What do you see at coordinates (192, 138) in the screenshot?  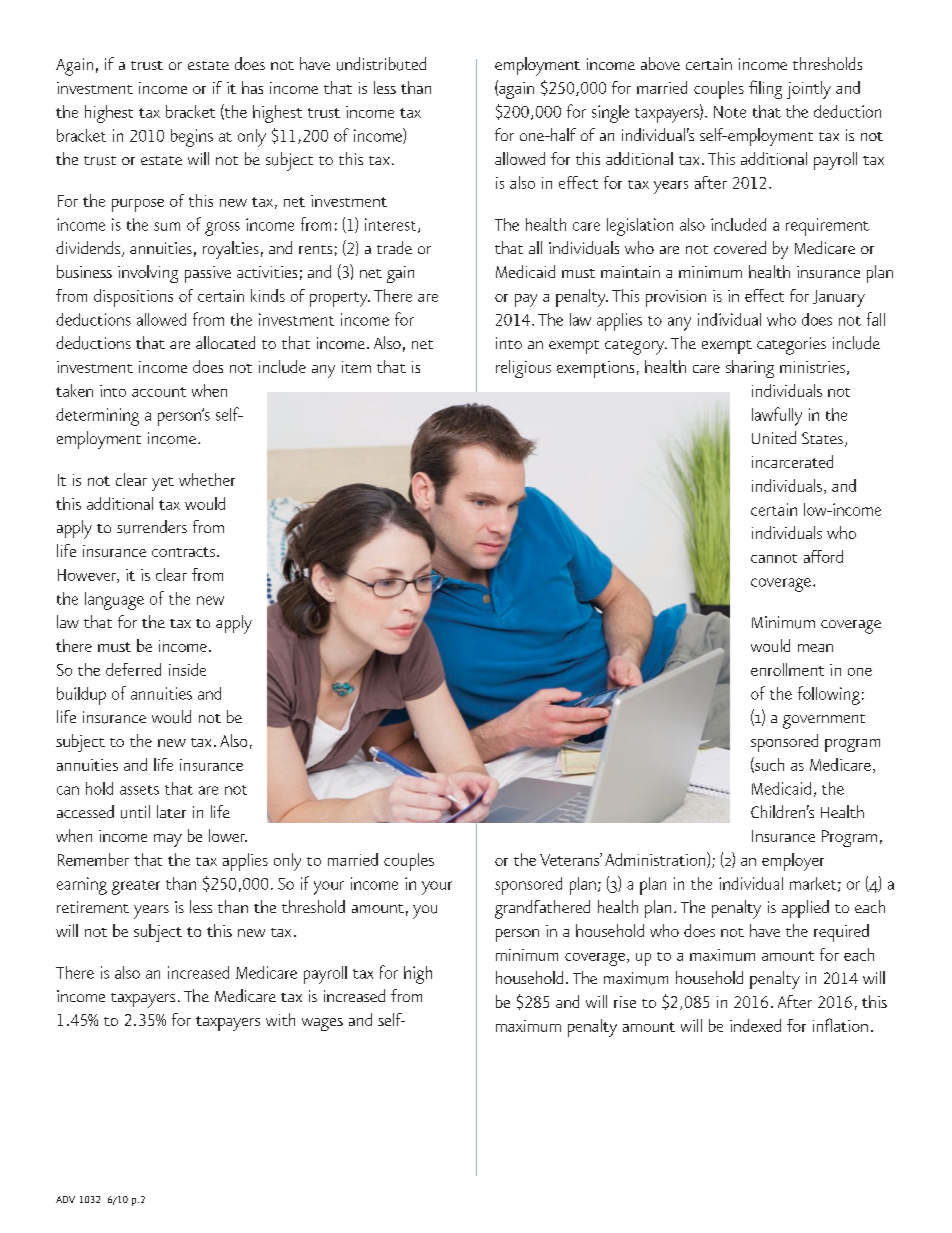 I see `begins` at bounding box center [192, 138].
